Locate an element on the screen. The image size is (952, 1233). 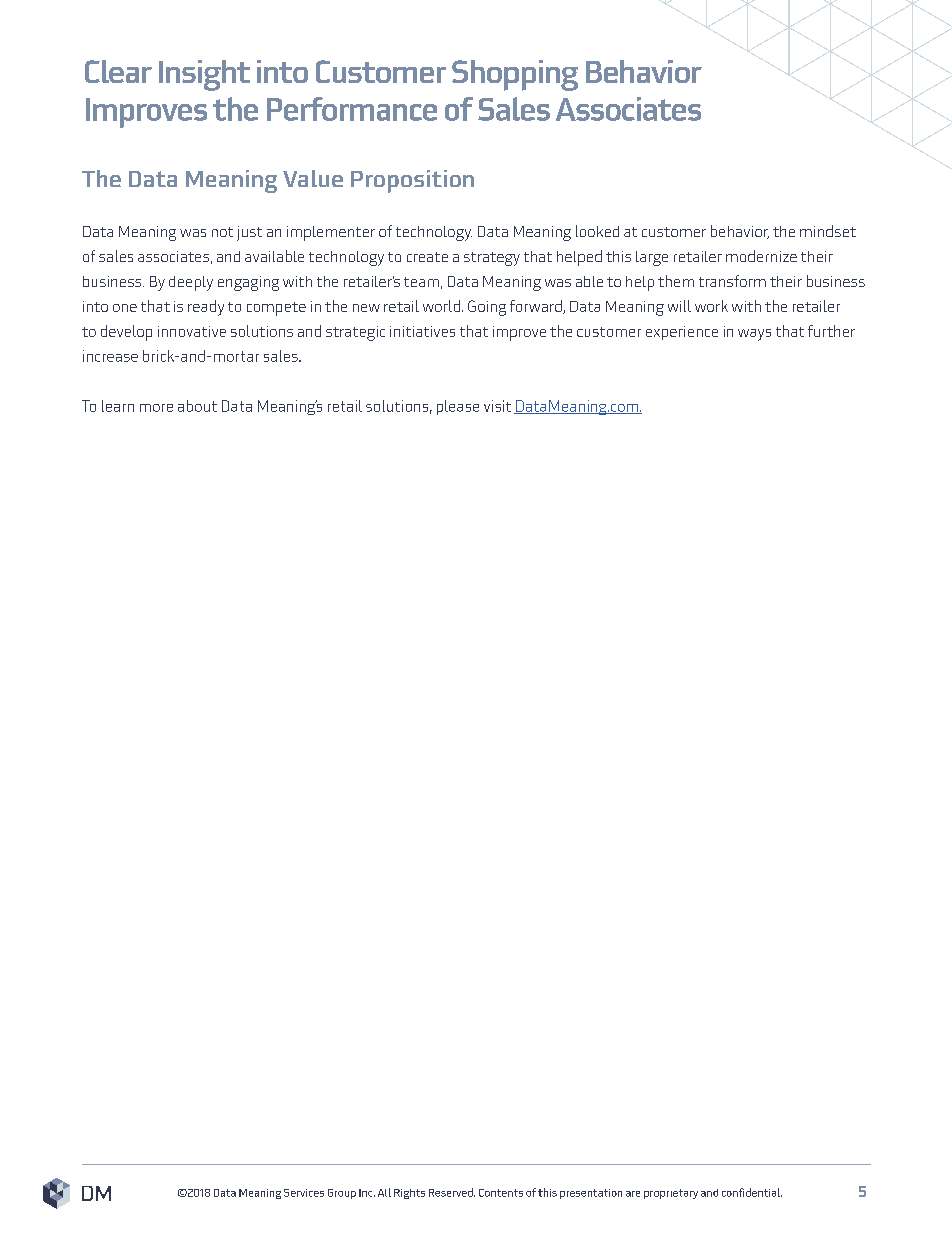
visit is located at coordinates (497, 406).
